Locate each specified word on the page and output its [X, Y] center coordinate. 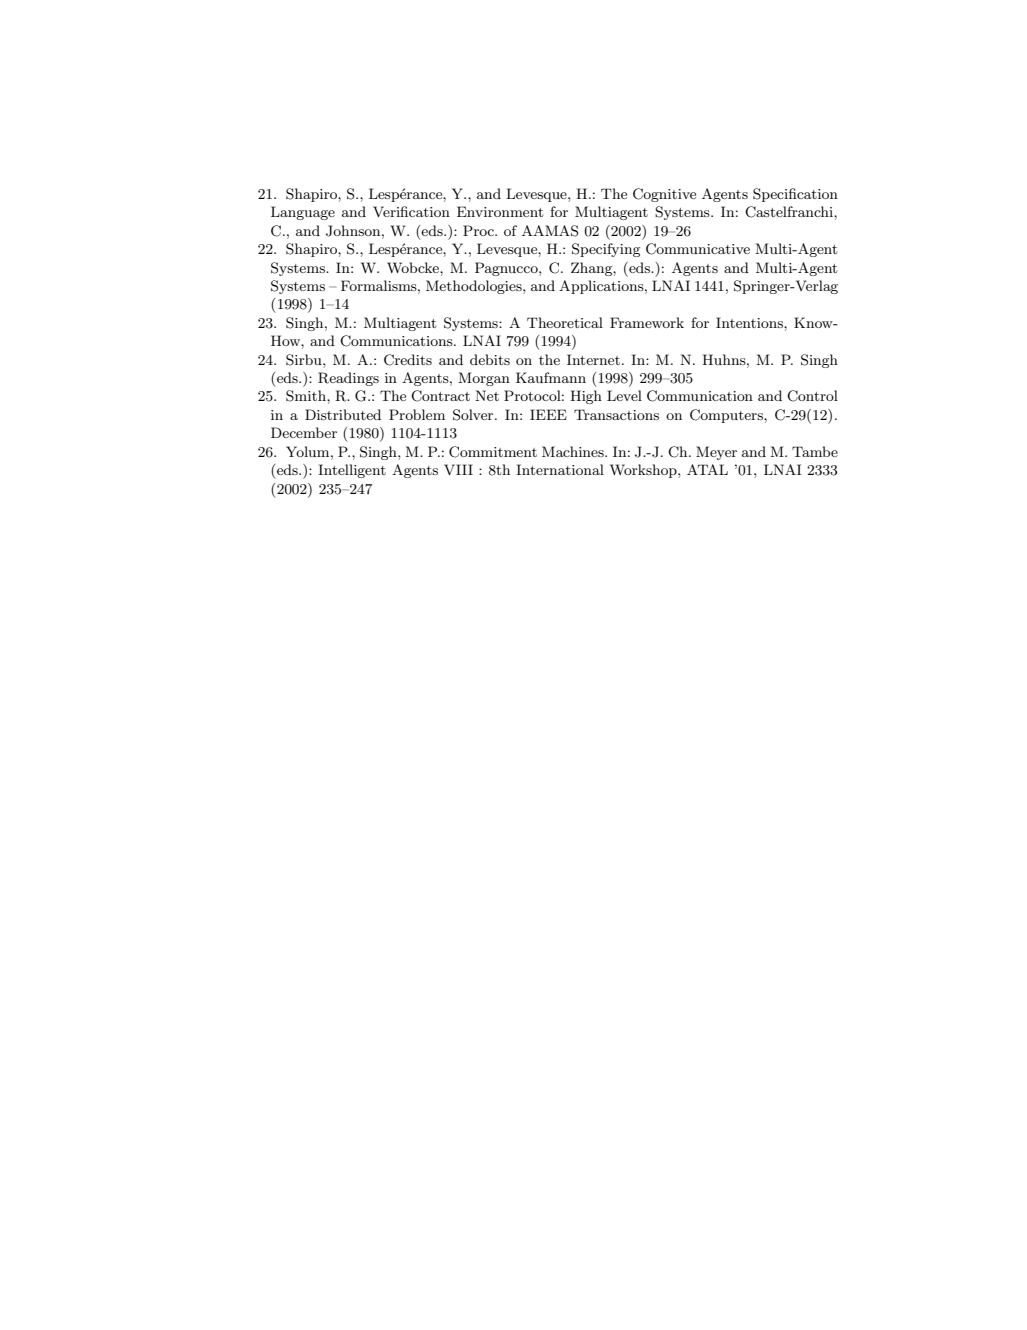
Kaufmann [551, 377]
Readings [348, 379]
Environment [500, 211]
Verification [411, 211]
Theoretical [565, 322]
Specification [795, 195]
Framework [647, 322]
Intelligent [352, 471]
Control [812, 396]
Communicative [698, 249]
